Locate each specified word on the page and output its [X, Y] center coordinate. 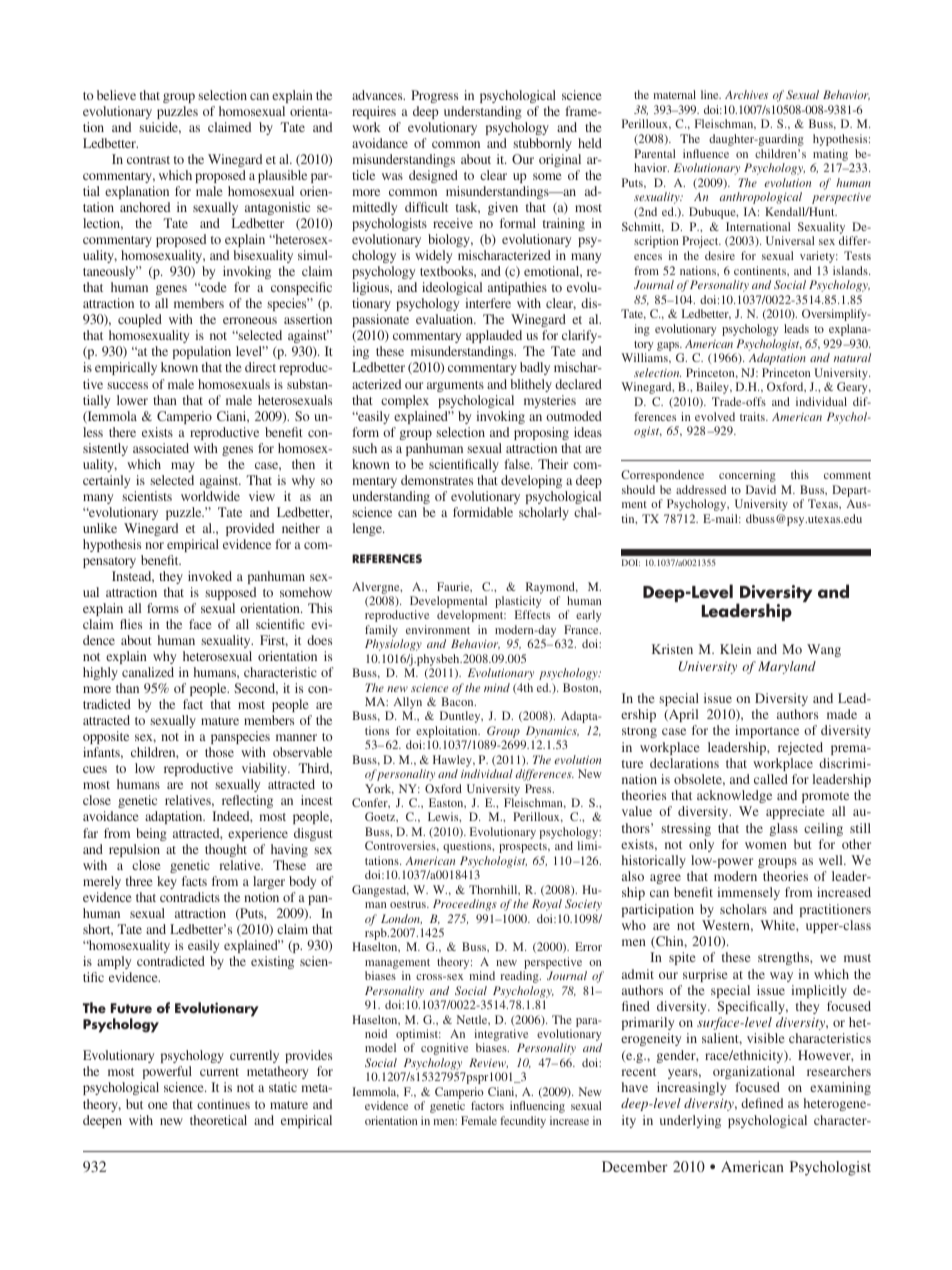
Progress [434, 96]
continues [223, 1104]
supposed [230, 593]
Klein [735, 649]
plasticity [518, 603]
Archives [746, 94]
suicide [160, 128]
